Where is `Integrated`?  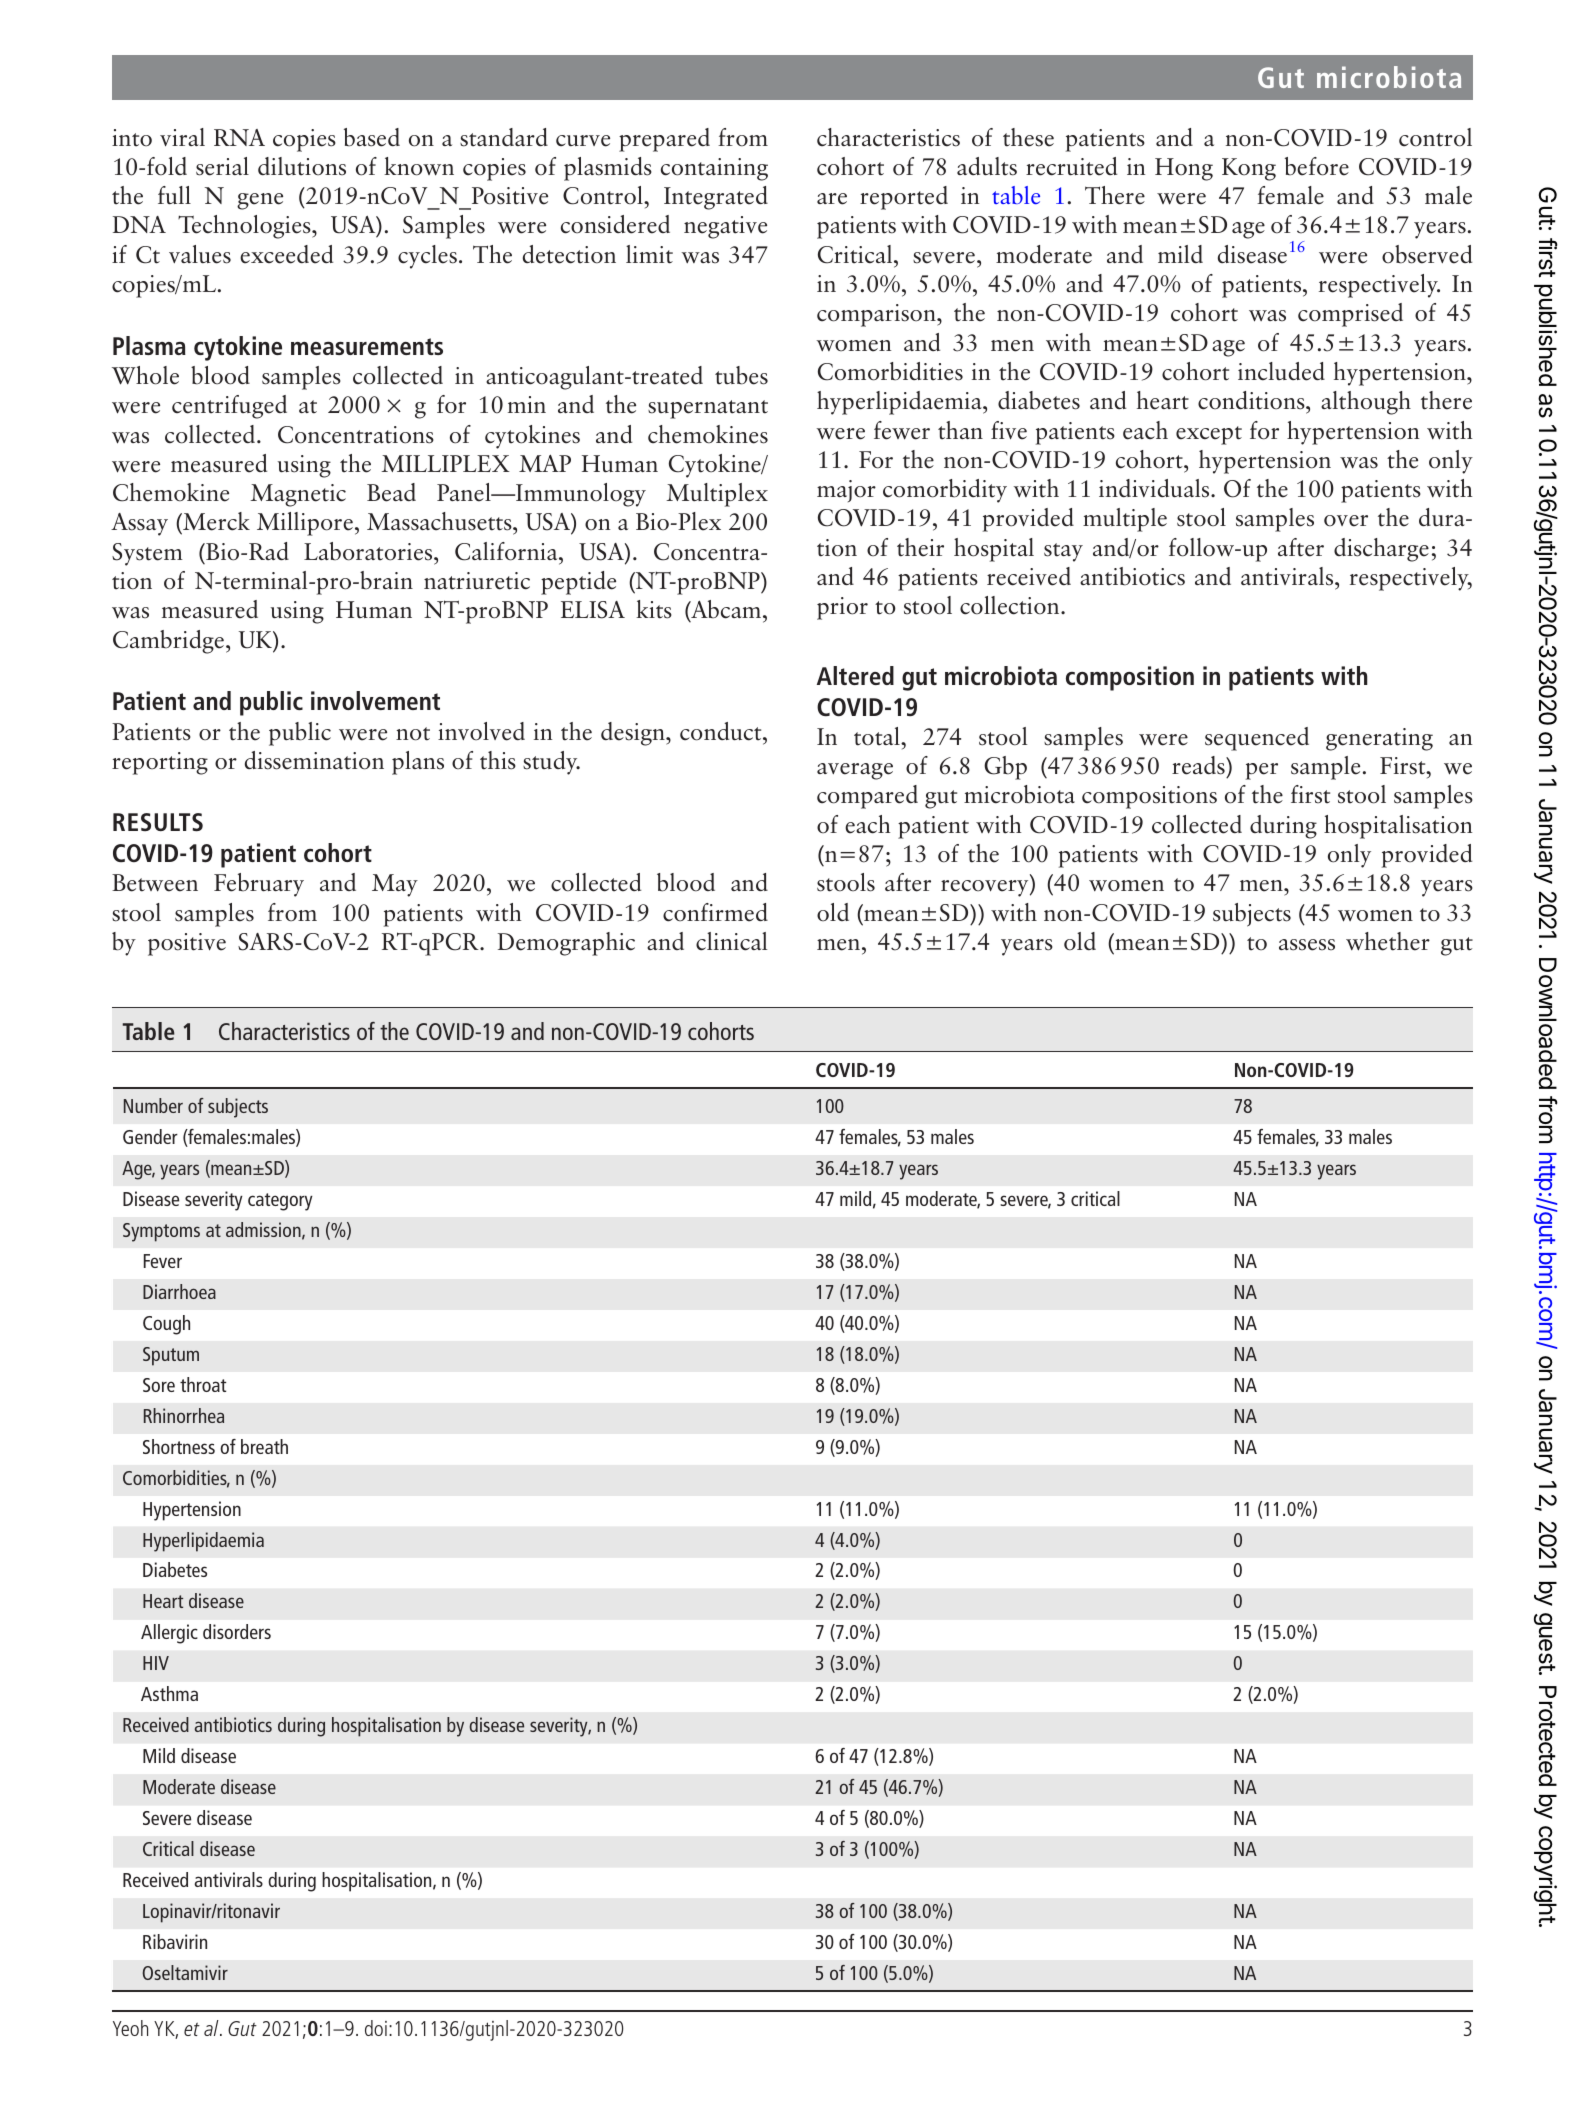
Integrated is located at coordinates (716, 198).
